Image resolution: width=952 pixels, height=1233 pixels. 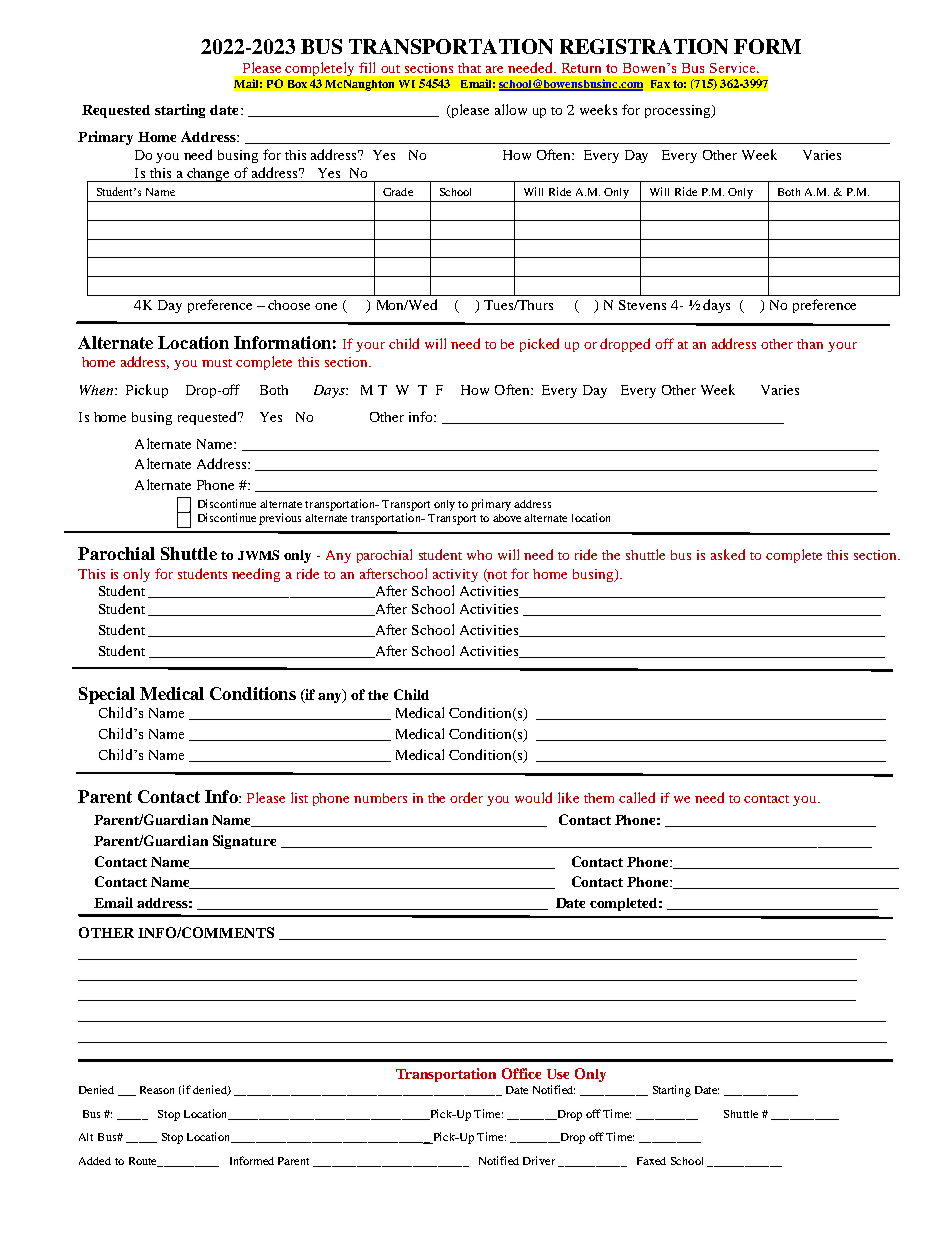 What do you see at coordinates (728, 554) in the screenshot?
I see `asked` at bounding box center [728, 554].
